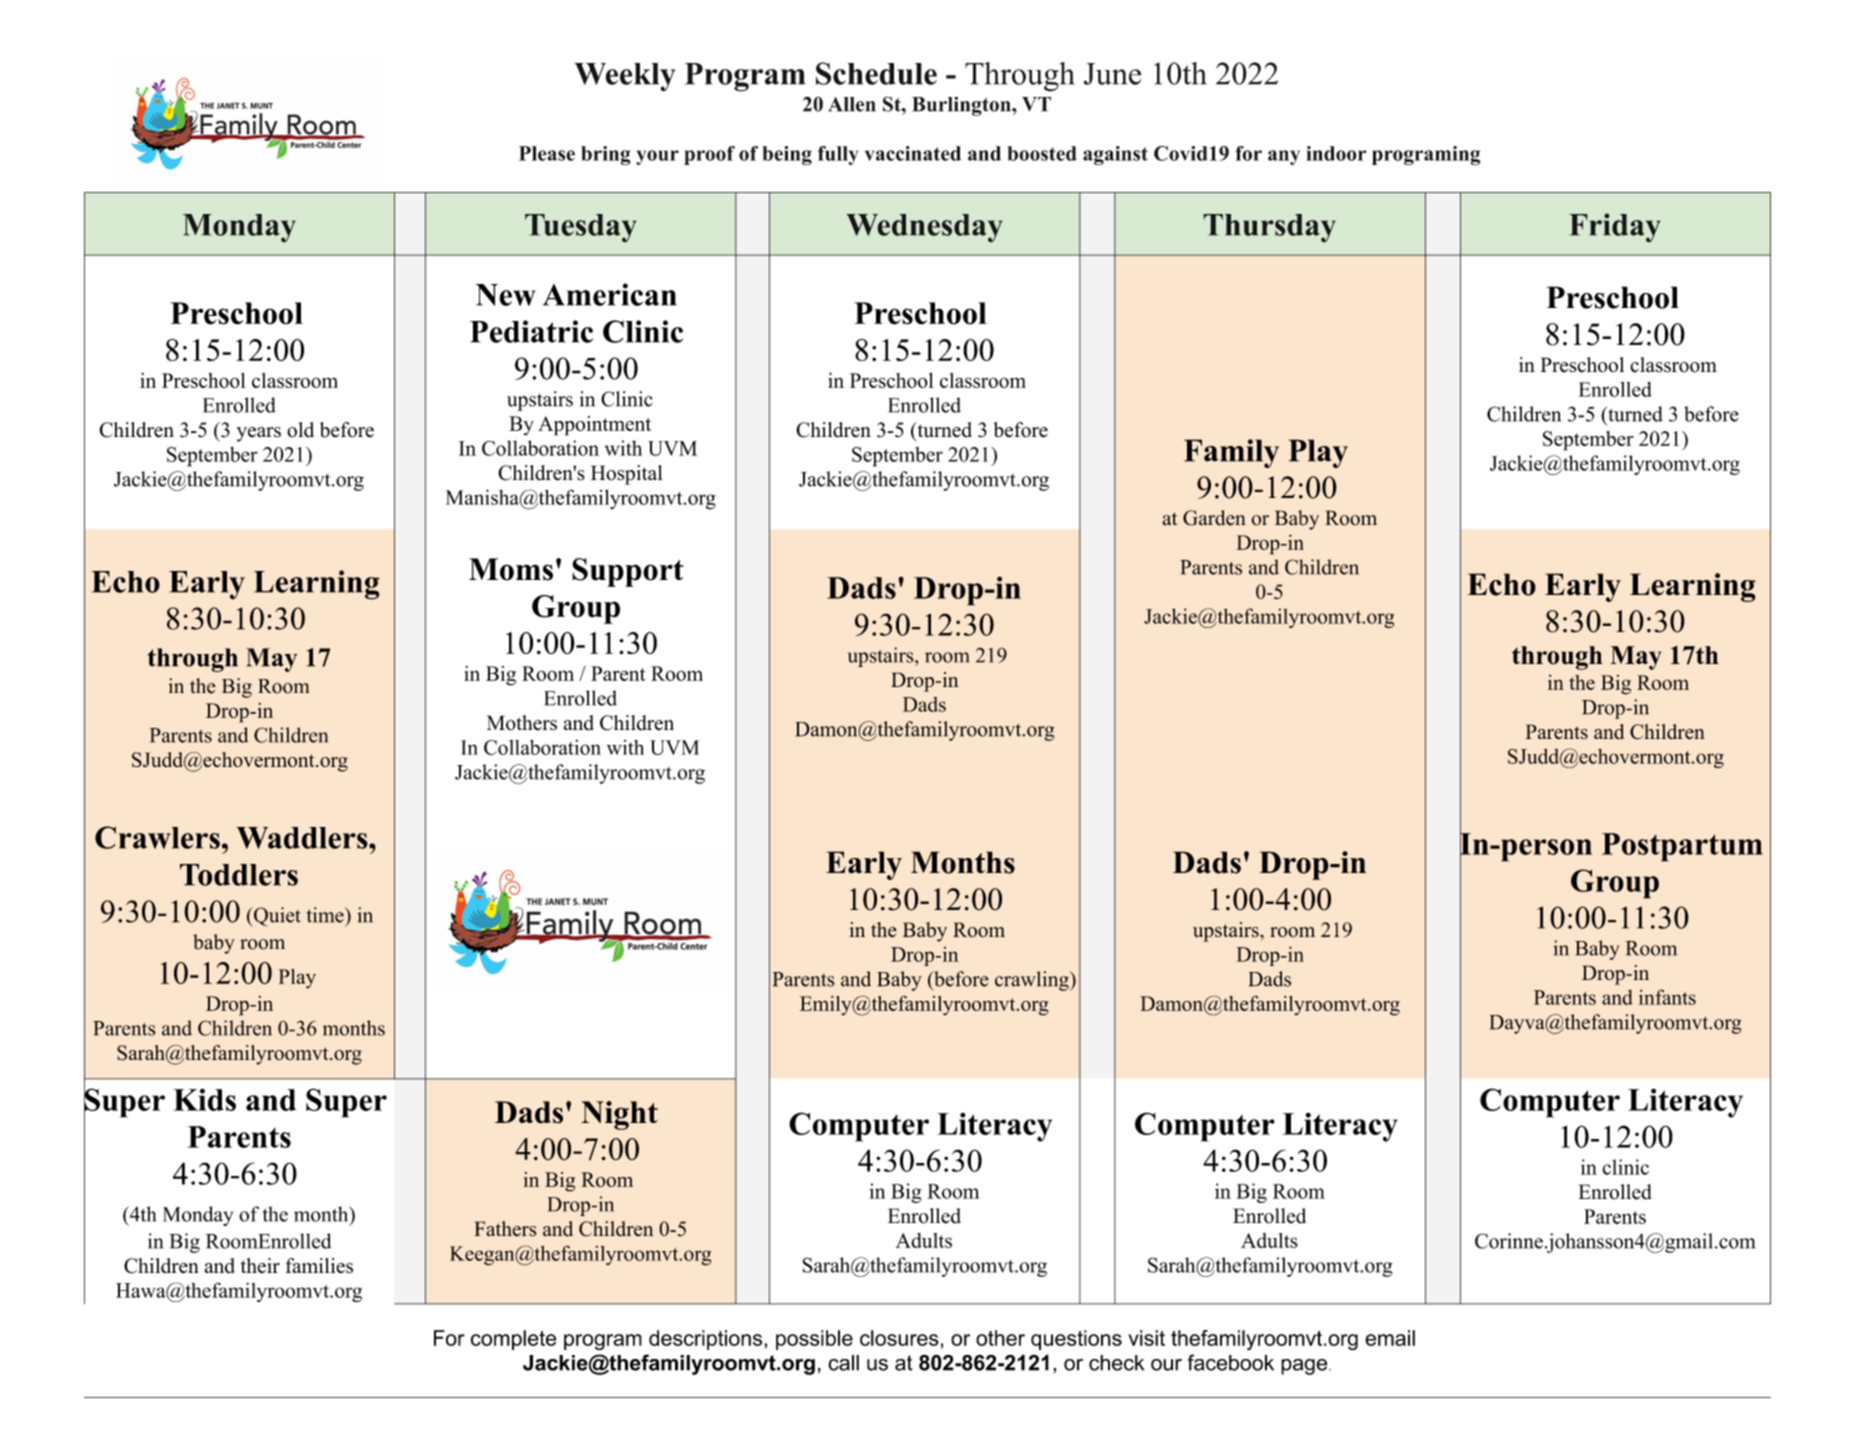 The width and height of the screenshot is (1855, 1433). Describe the element at coordinates (326, 915) in the screenshot. I see `time` at that location.
